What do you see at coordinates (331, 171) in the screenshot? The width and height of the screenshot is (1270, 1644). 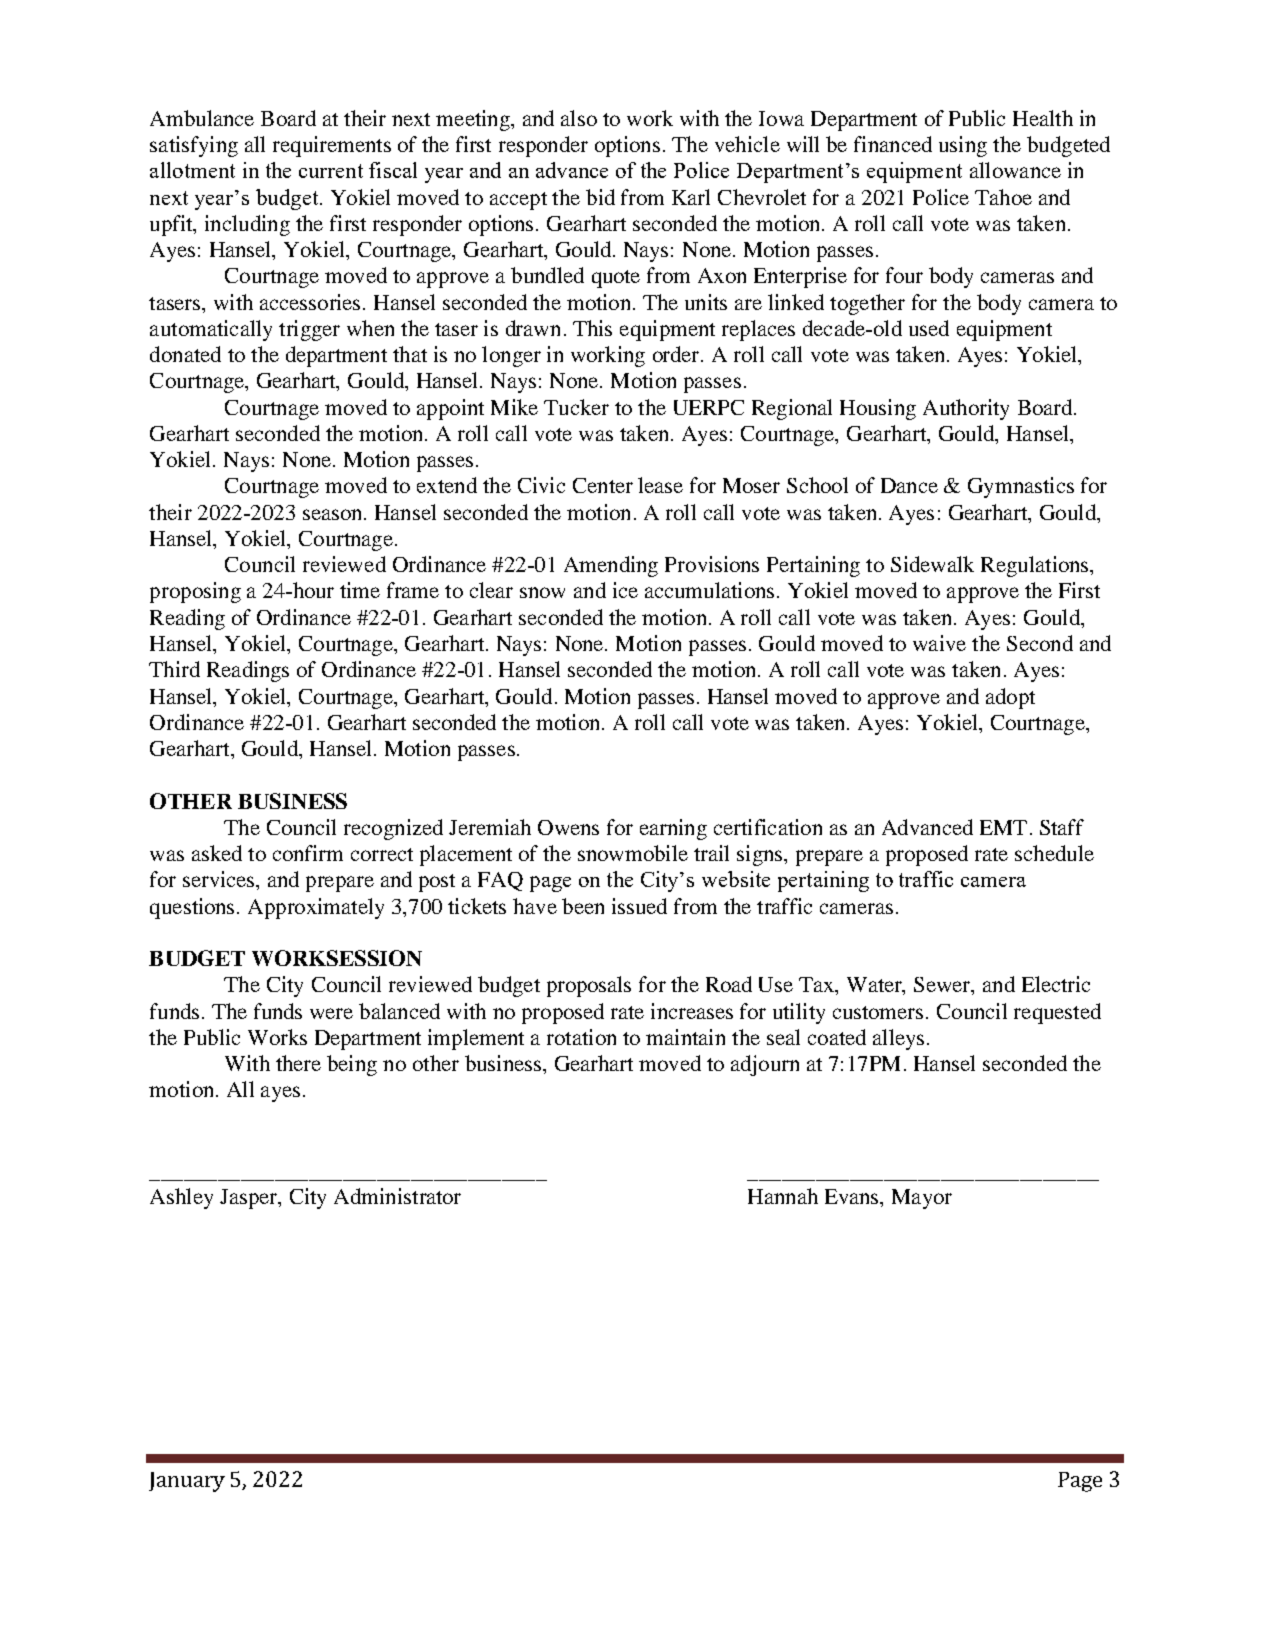 I see `current` at bounding box center [331, 171].
